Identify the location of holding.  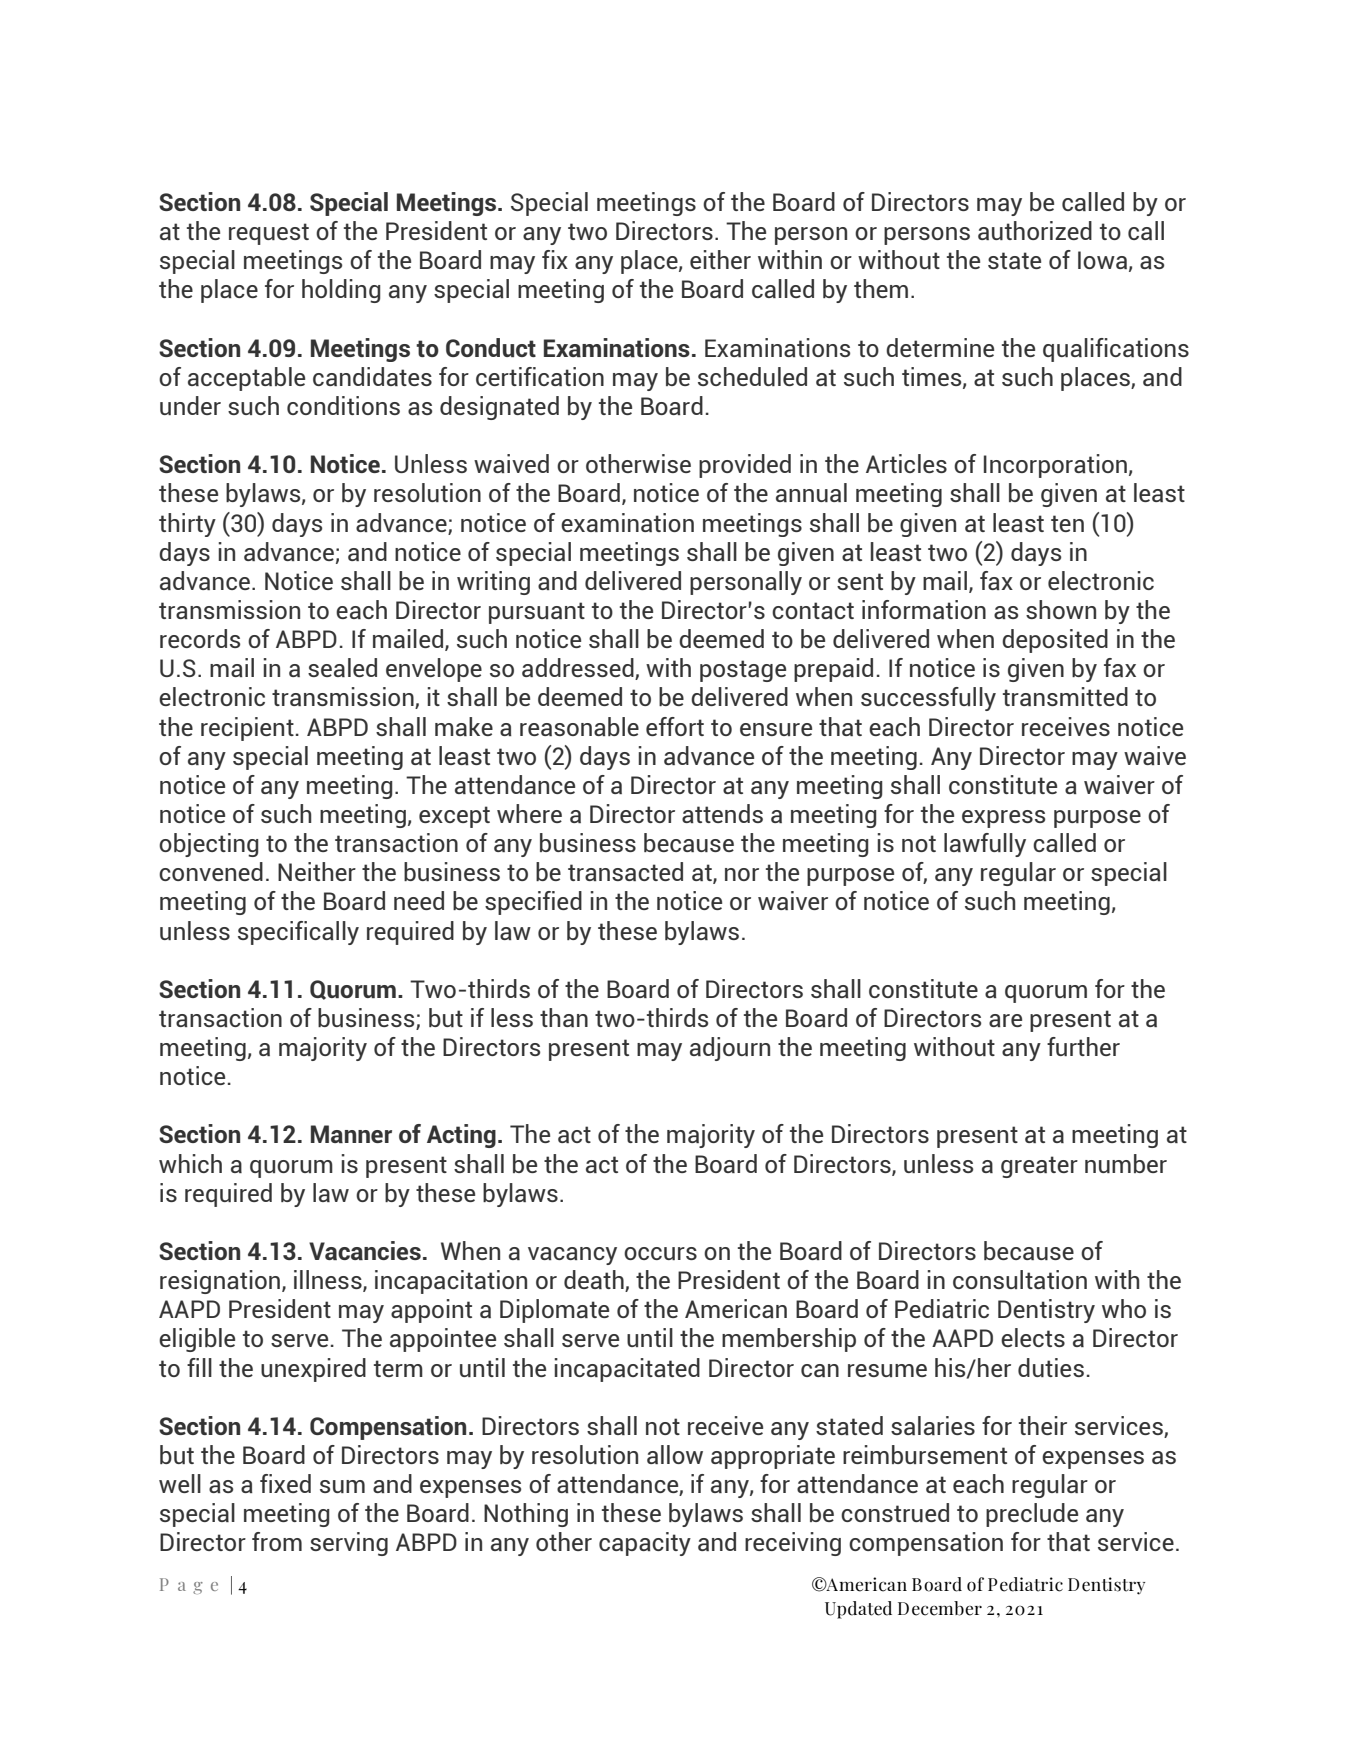
(341, 291).
